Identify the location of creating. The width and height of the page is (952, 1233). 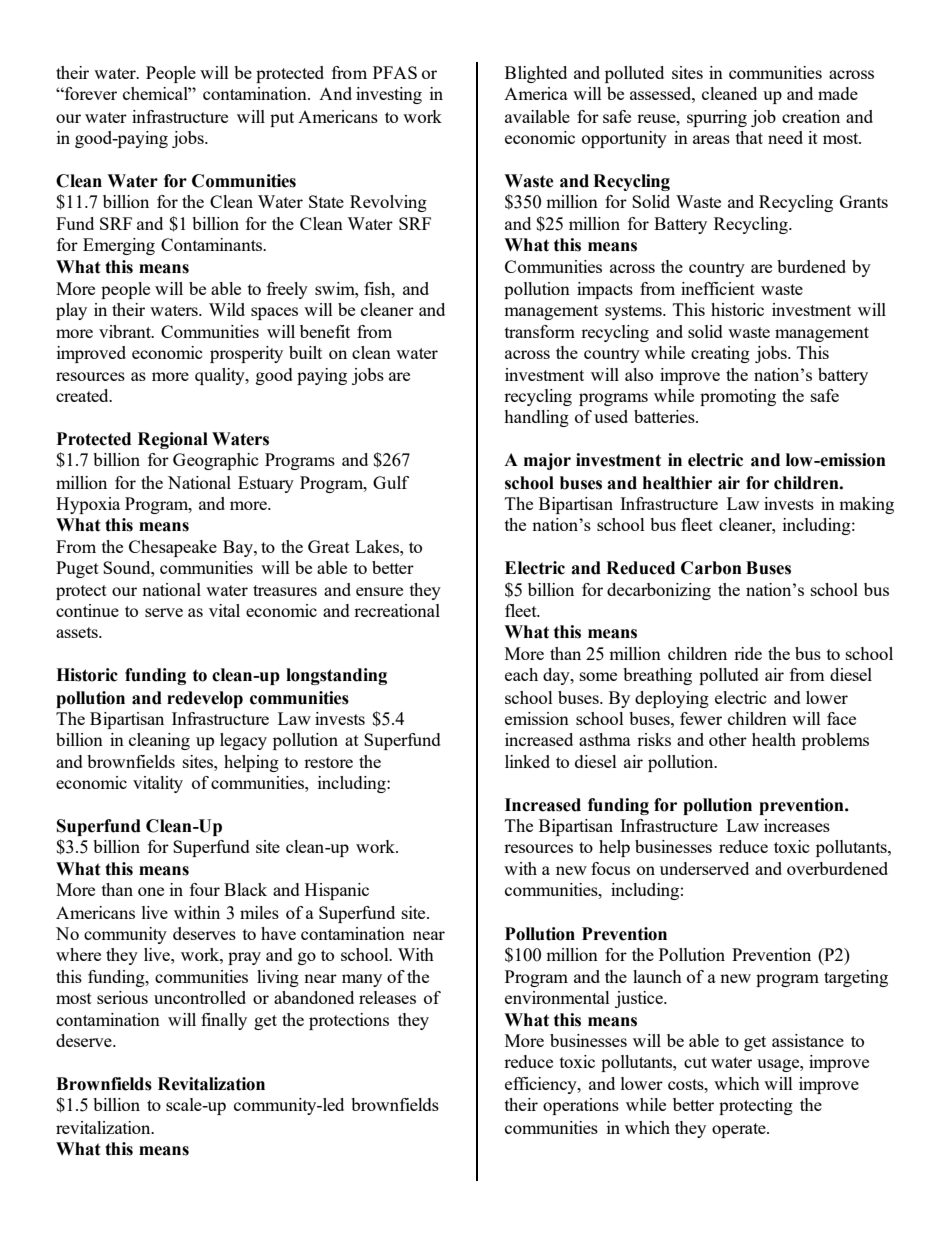
(720, 354).
